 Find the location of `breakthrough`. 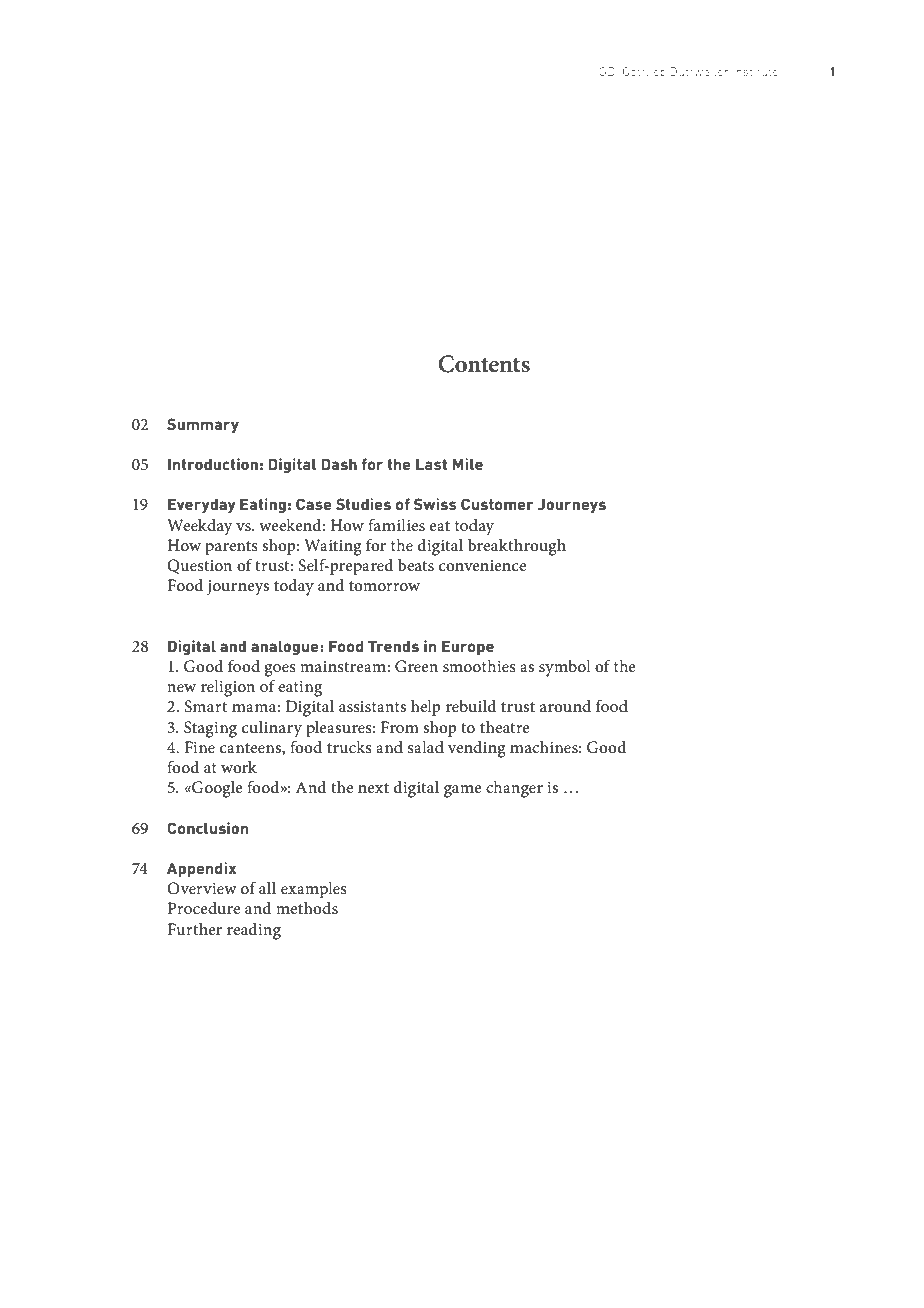

breakthrough is located at coordinates (517, 547).
